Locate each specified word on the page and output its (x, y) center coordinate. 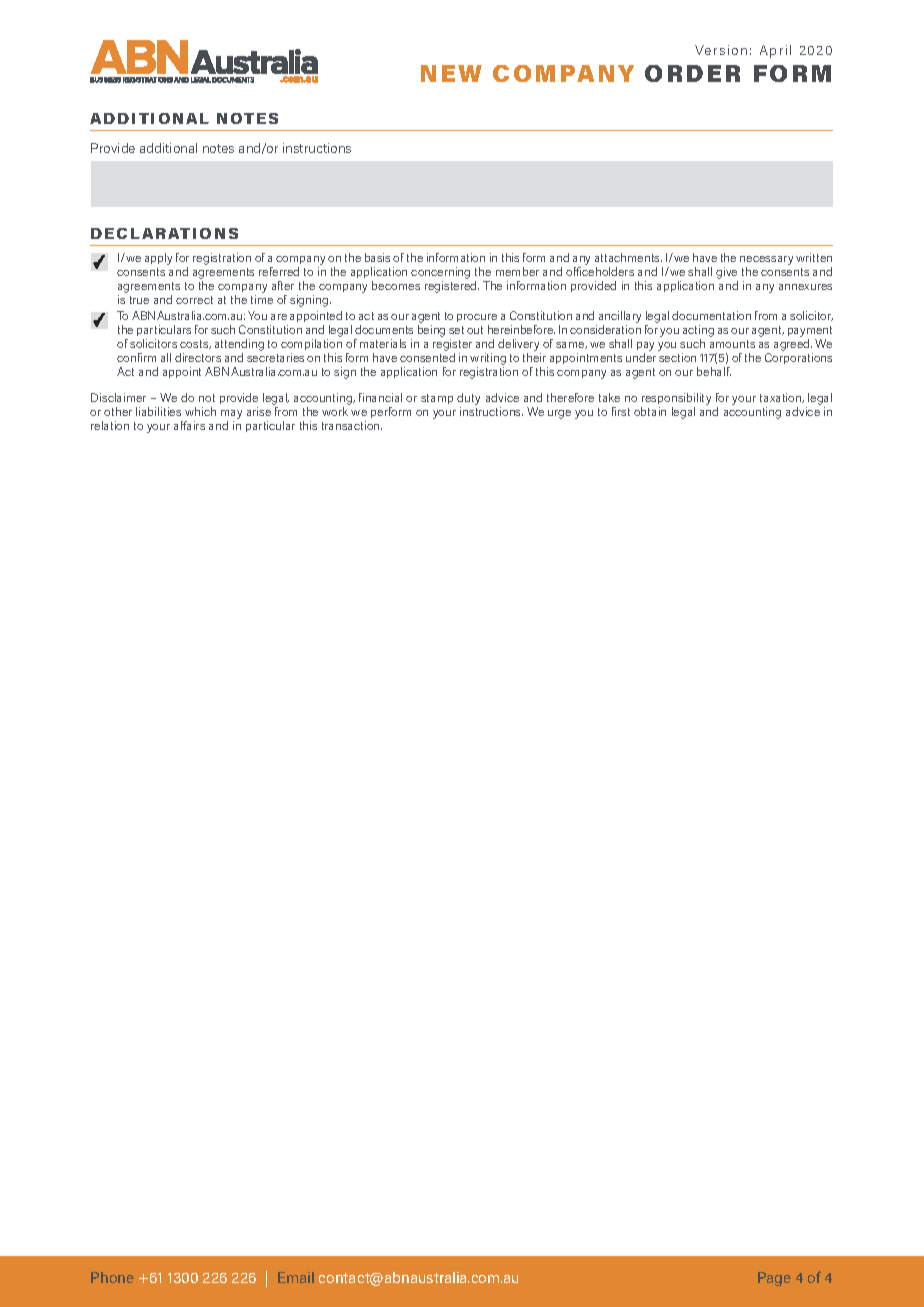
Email (296, 1277)
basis (377, 257)
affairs (189, 425)
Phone (112, 1277)
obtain (650, 411)
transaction (352, 425)
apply (158, 259)
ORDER (692, 73)
